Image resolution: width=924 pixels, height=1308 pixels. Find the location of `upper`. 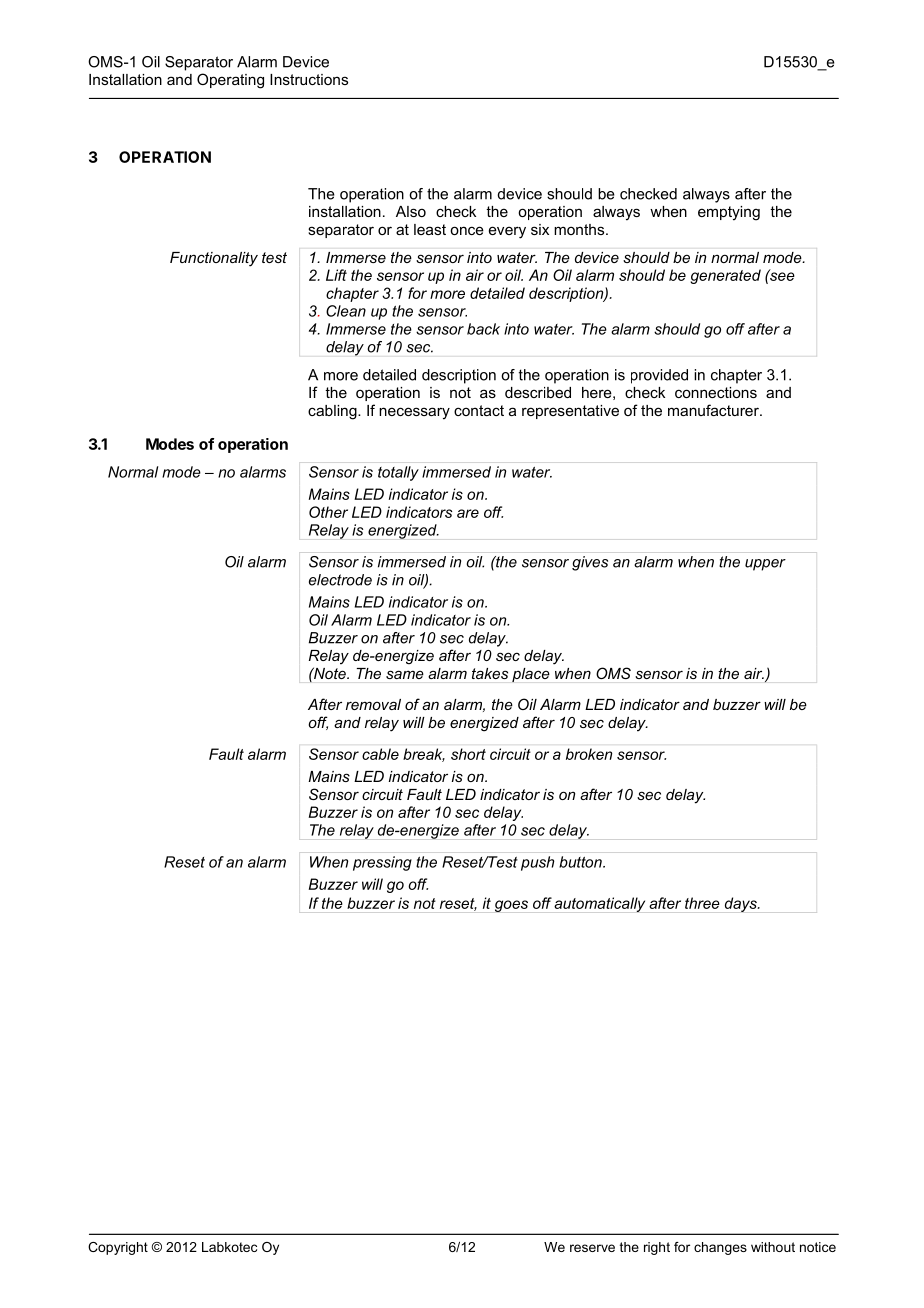

upper is located at coordinates (765, 565).
